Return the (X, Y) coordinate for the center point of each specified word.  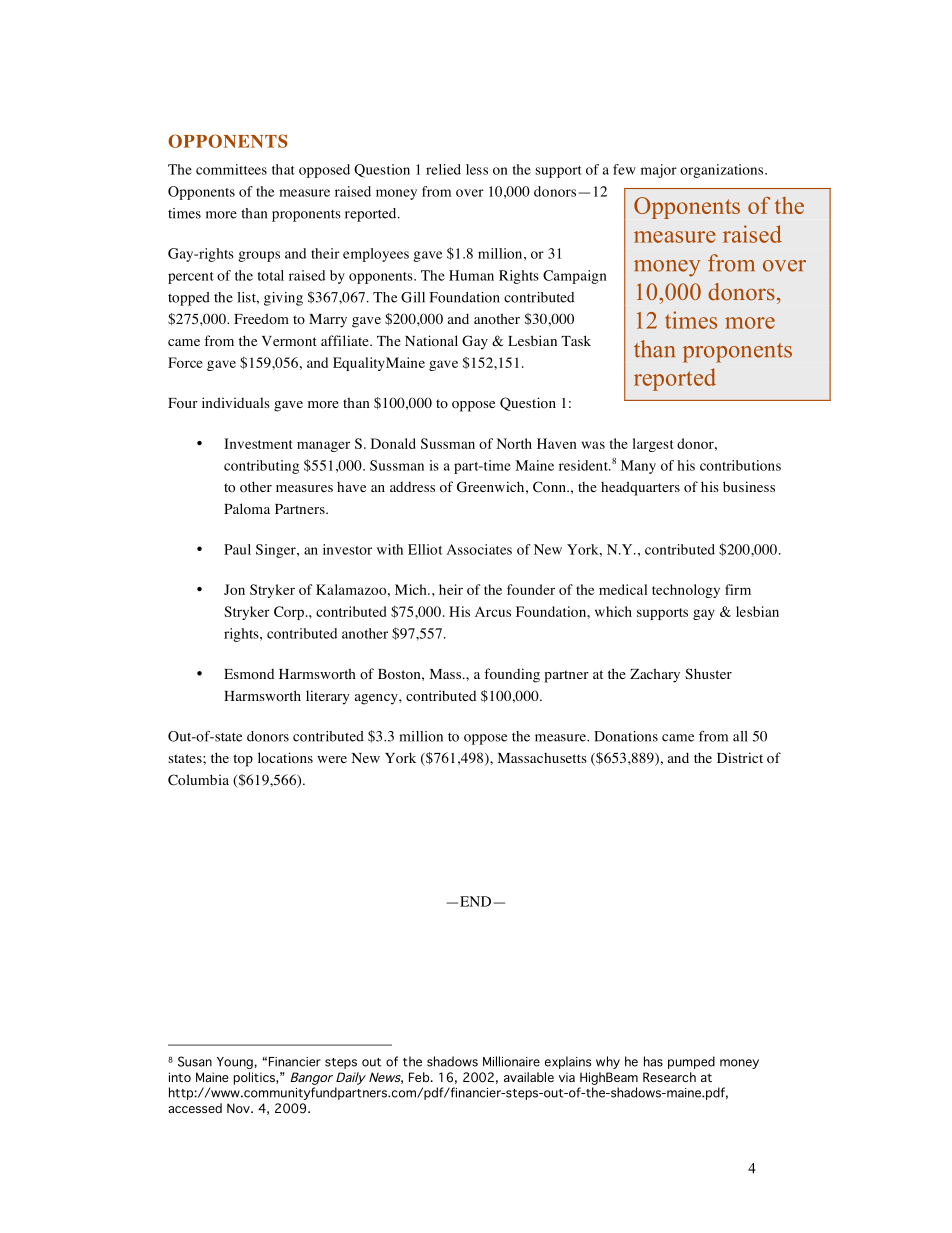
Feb (420, 1077)
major (659, 171)
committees (231, 169)
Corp (289, 613)
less (477, 169)
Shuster (708, 673)
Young (235, 1063)
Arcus (493, 612)
